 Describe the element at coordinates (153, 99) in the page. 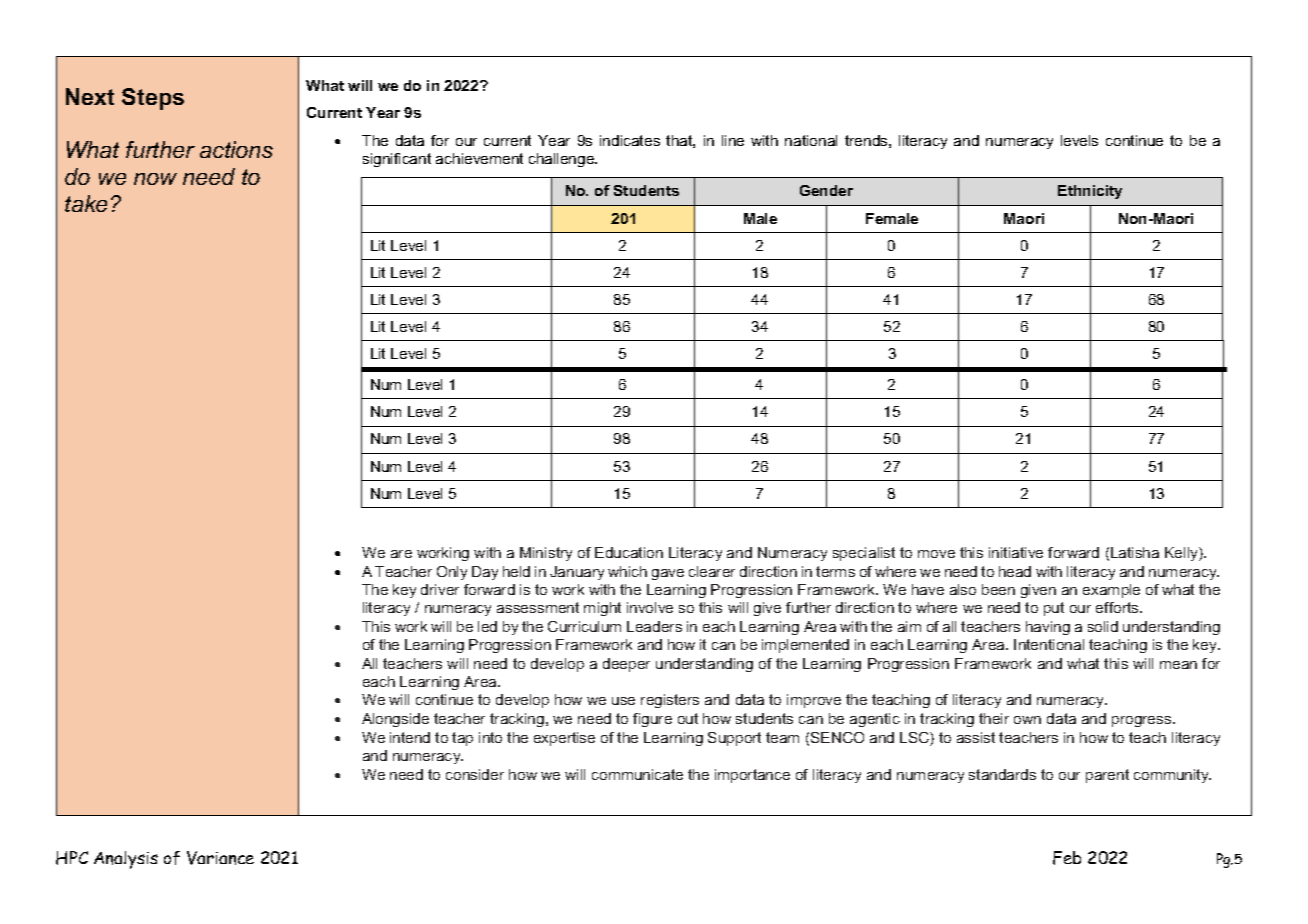

I see `Steps` at that location.
